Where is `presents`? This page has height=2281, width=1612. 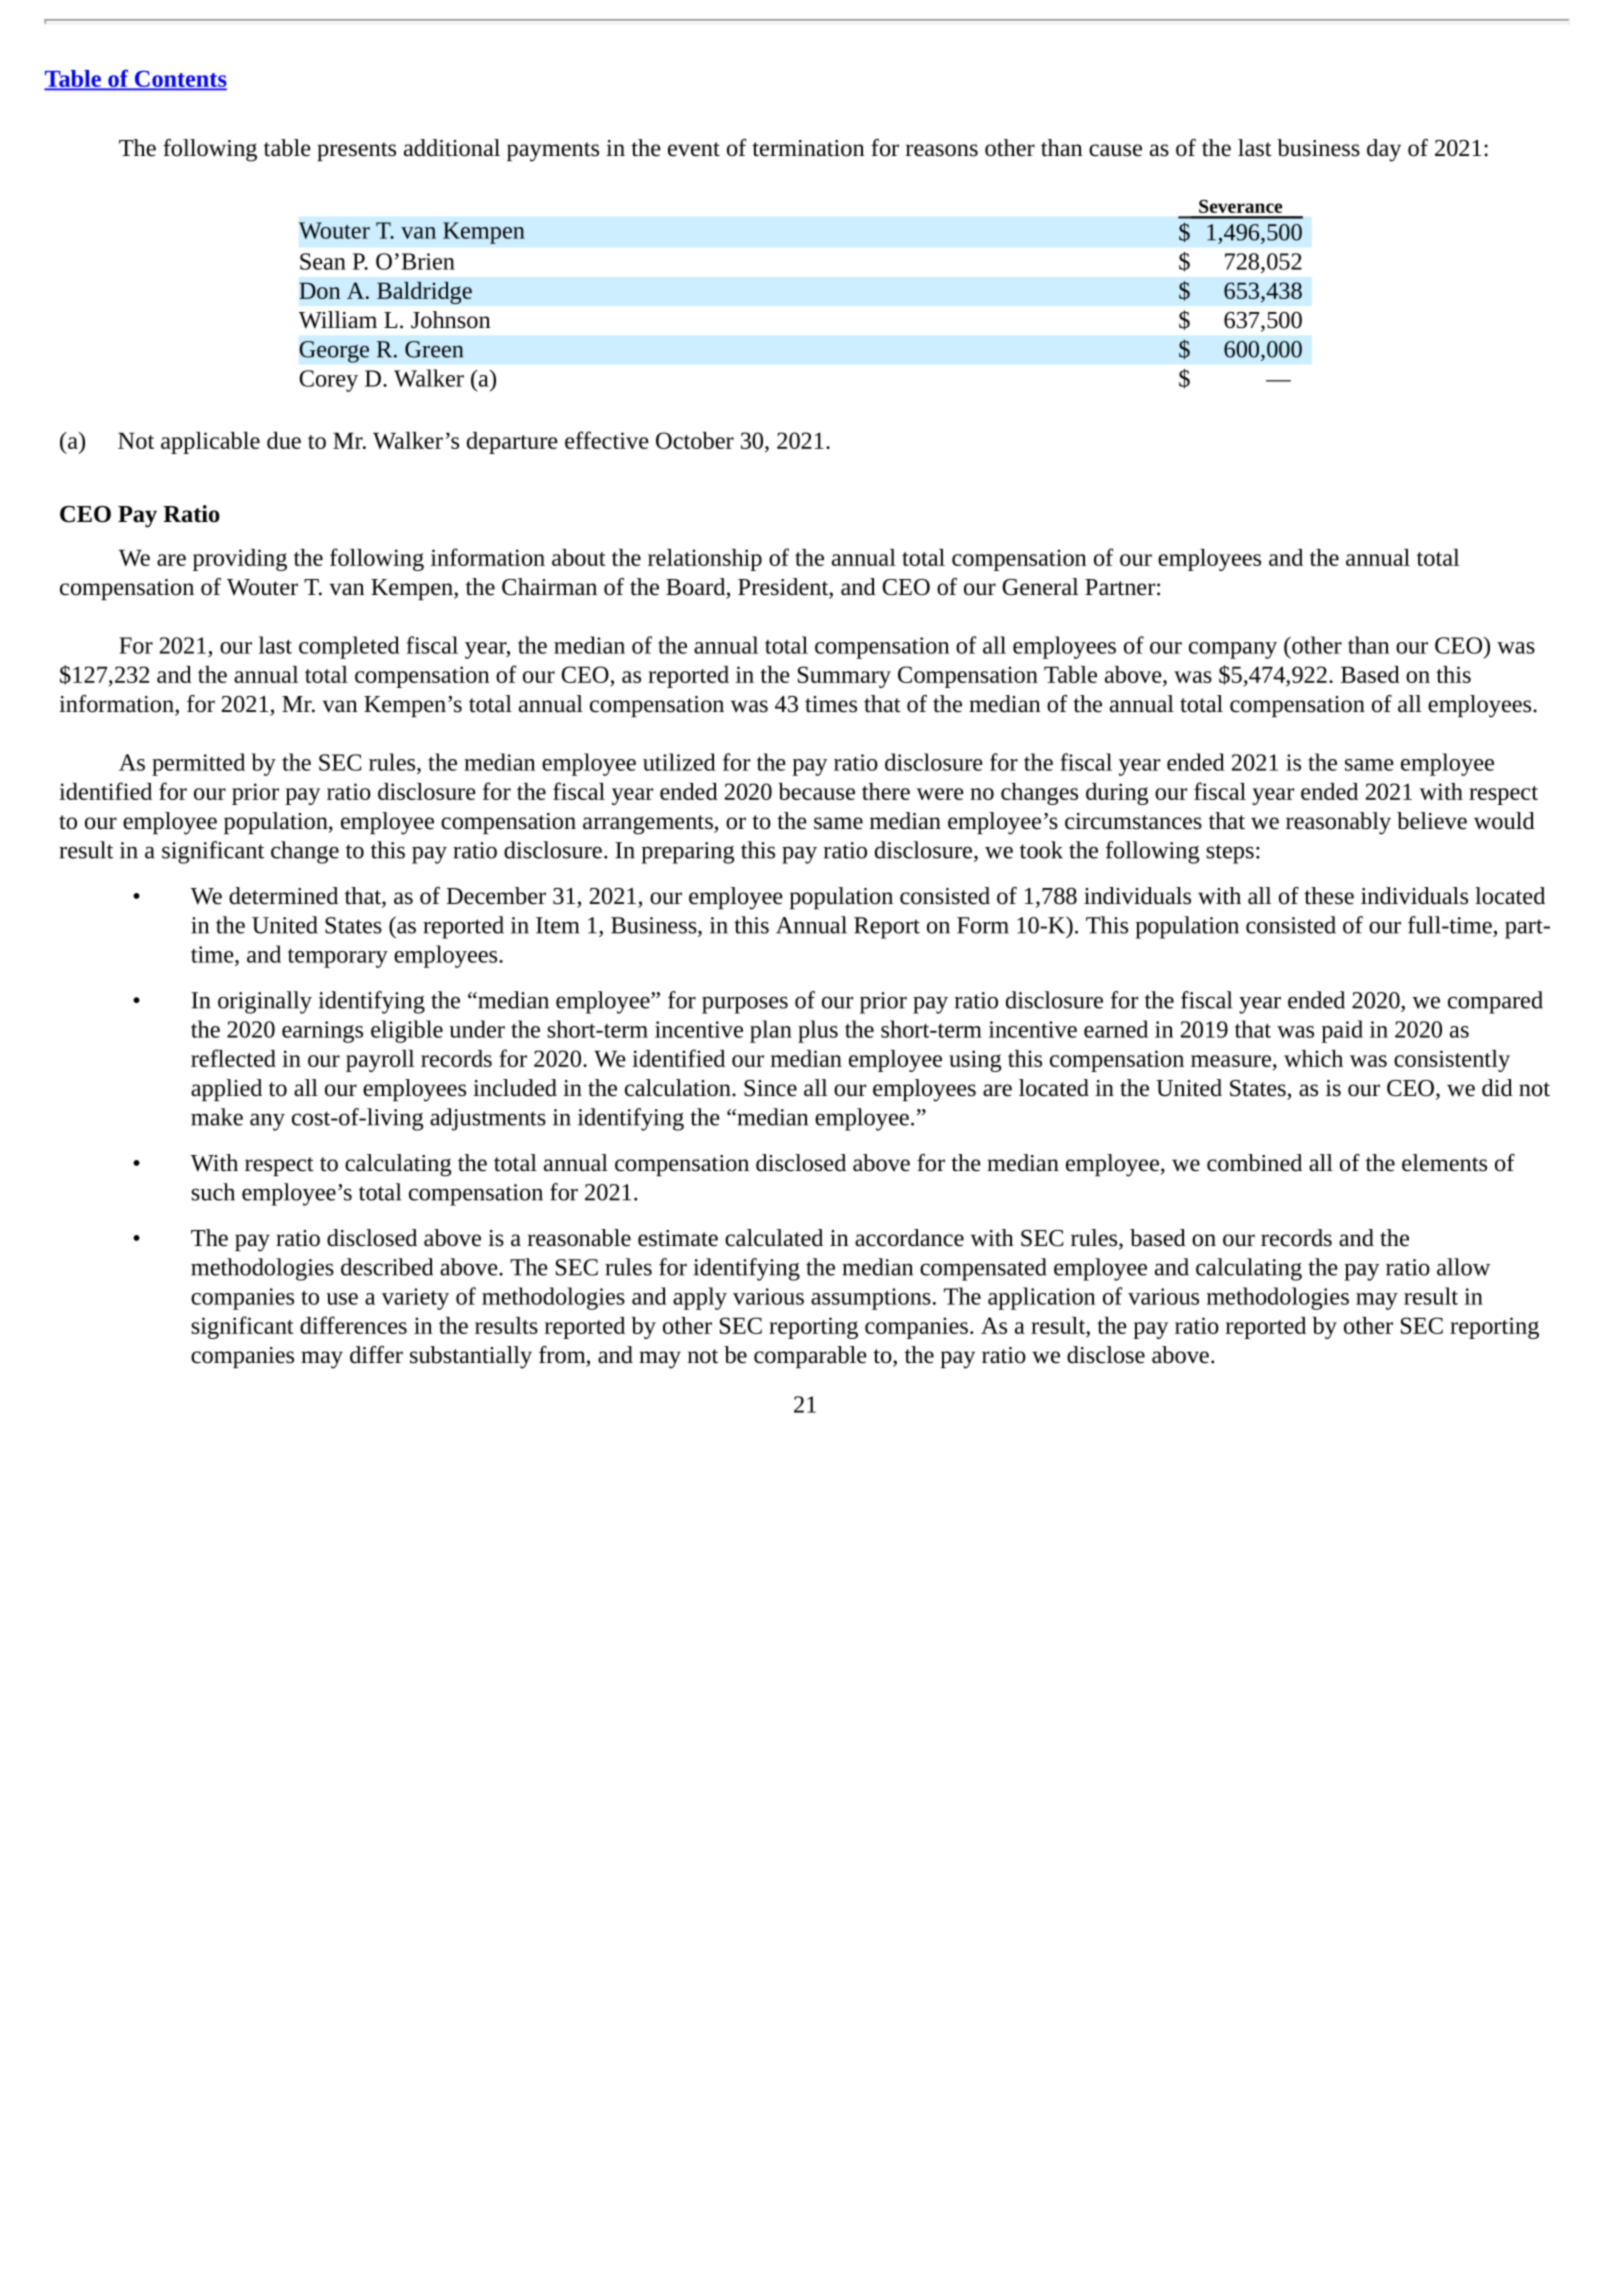 presents is located at coordinates (356, 151).
